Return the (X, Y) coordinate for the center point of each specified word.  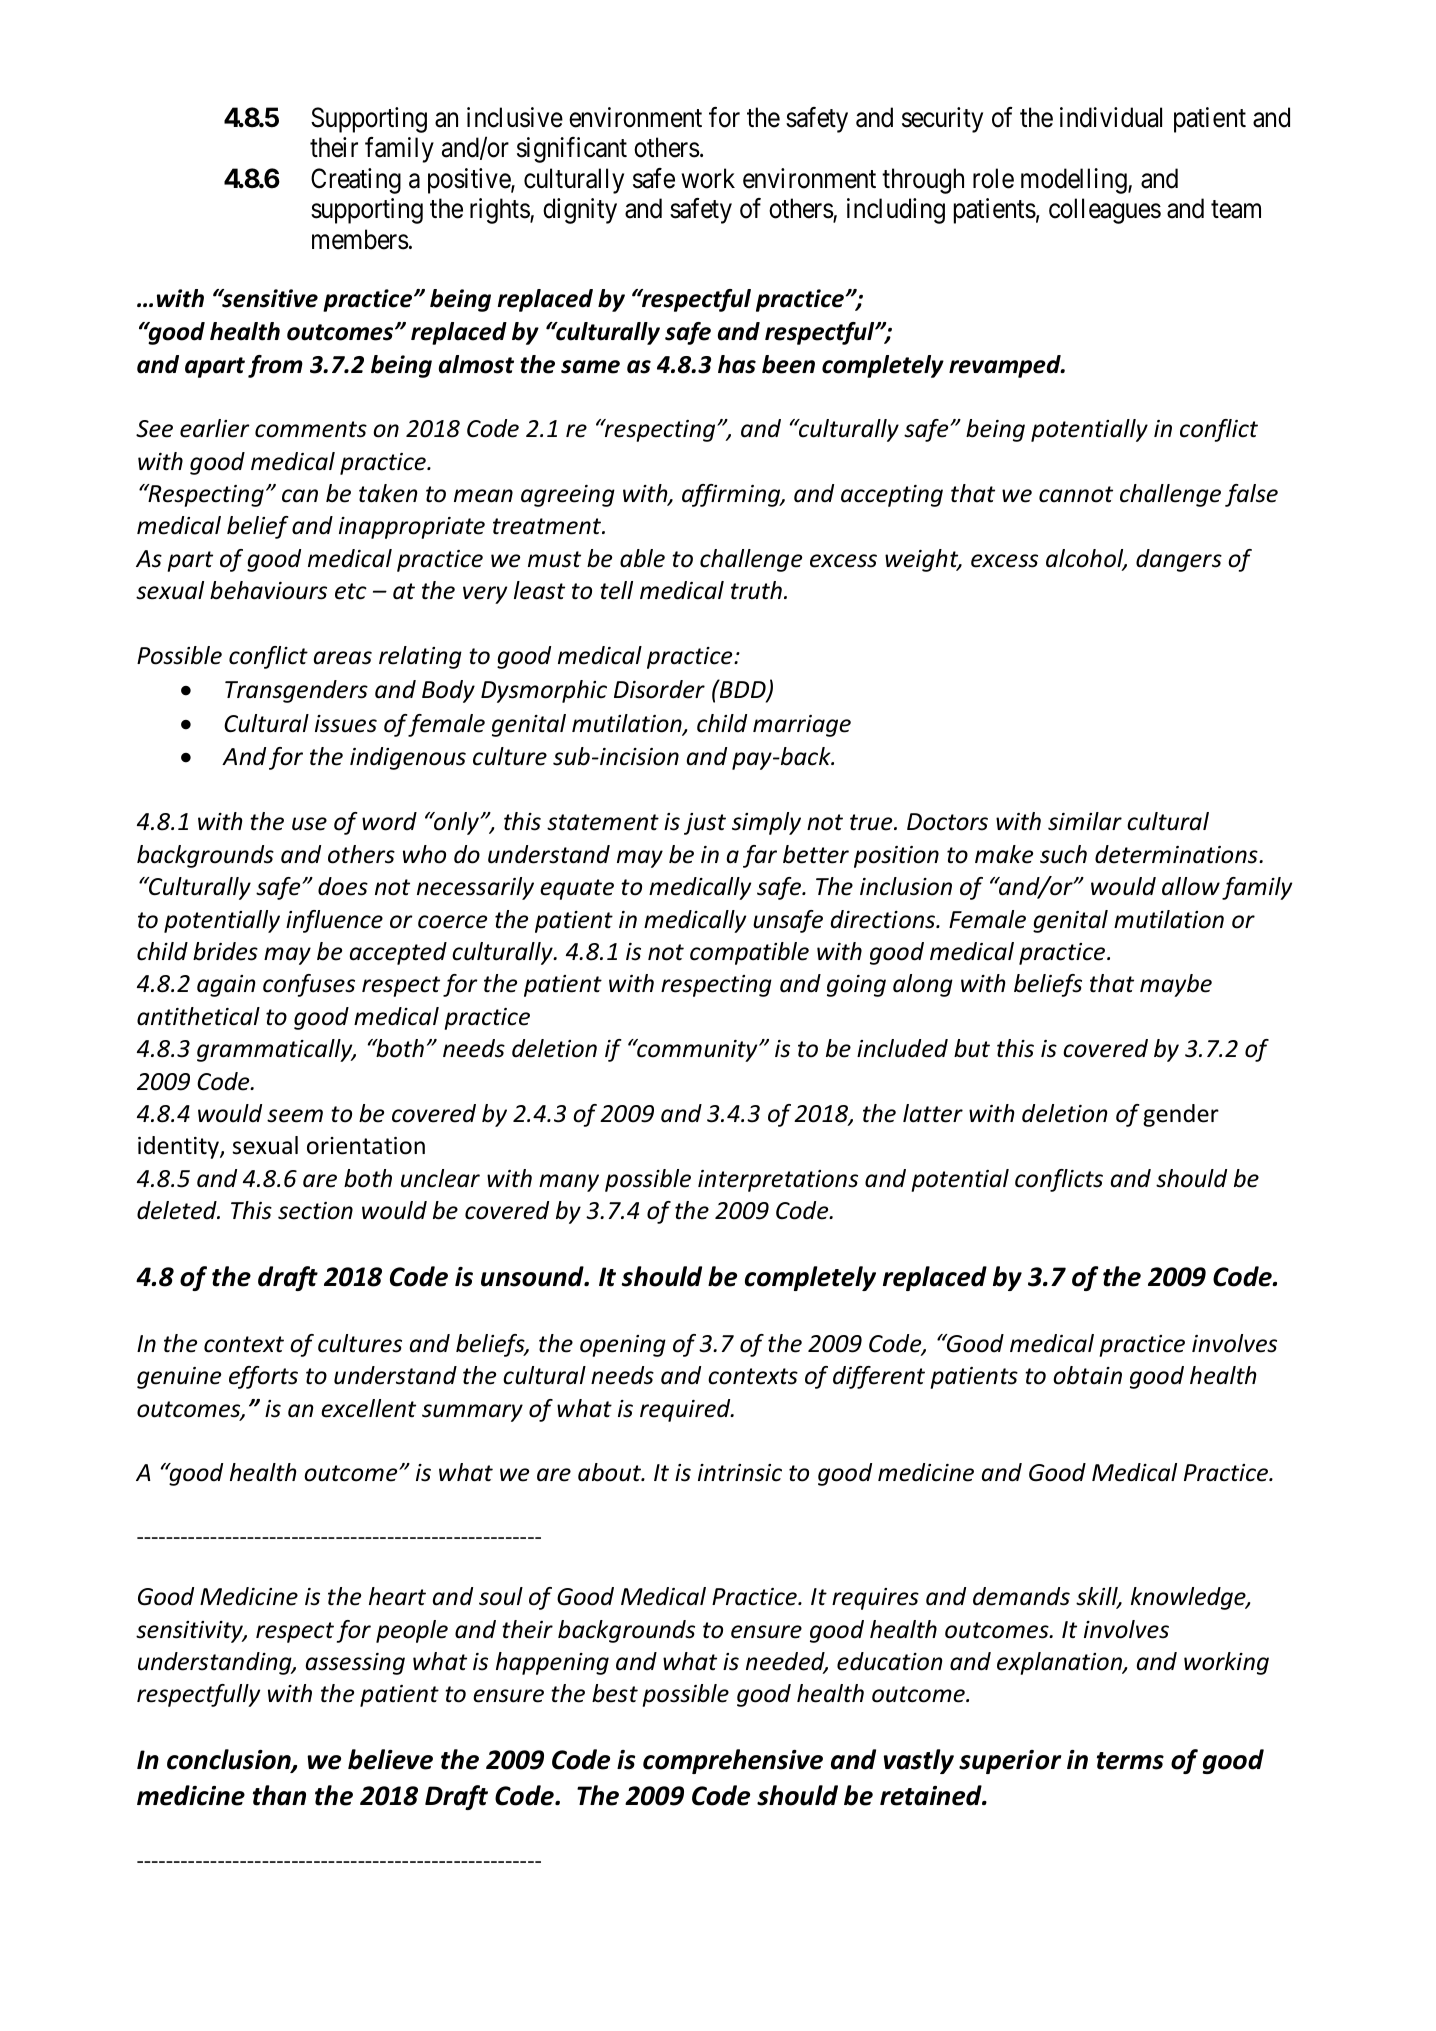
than (279, 1795)
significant (572, 150)
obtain (1087, 1375)
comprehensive (733, 1761)
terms (1130, 1761)
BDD (743, 690)
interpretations (778, 1181)
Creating (356, 181)
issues (346, 724)
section (315, 1211)
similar (1085, 821)
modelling (1075, 181)
